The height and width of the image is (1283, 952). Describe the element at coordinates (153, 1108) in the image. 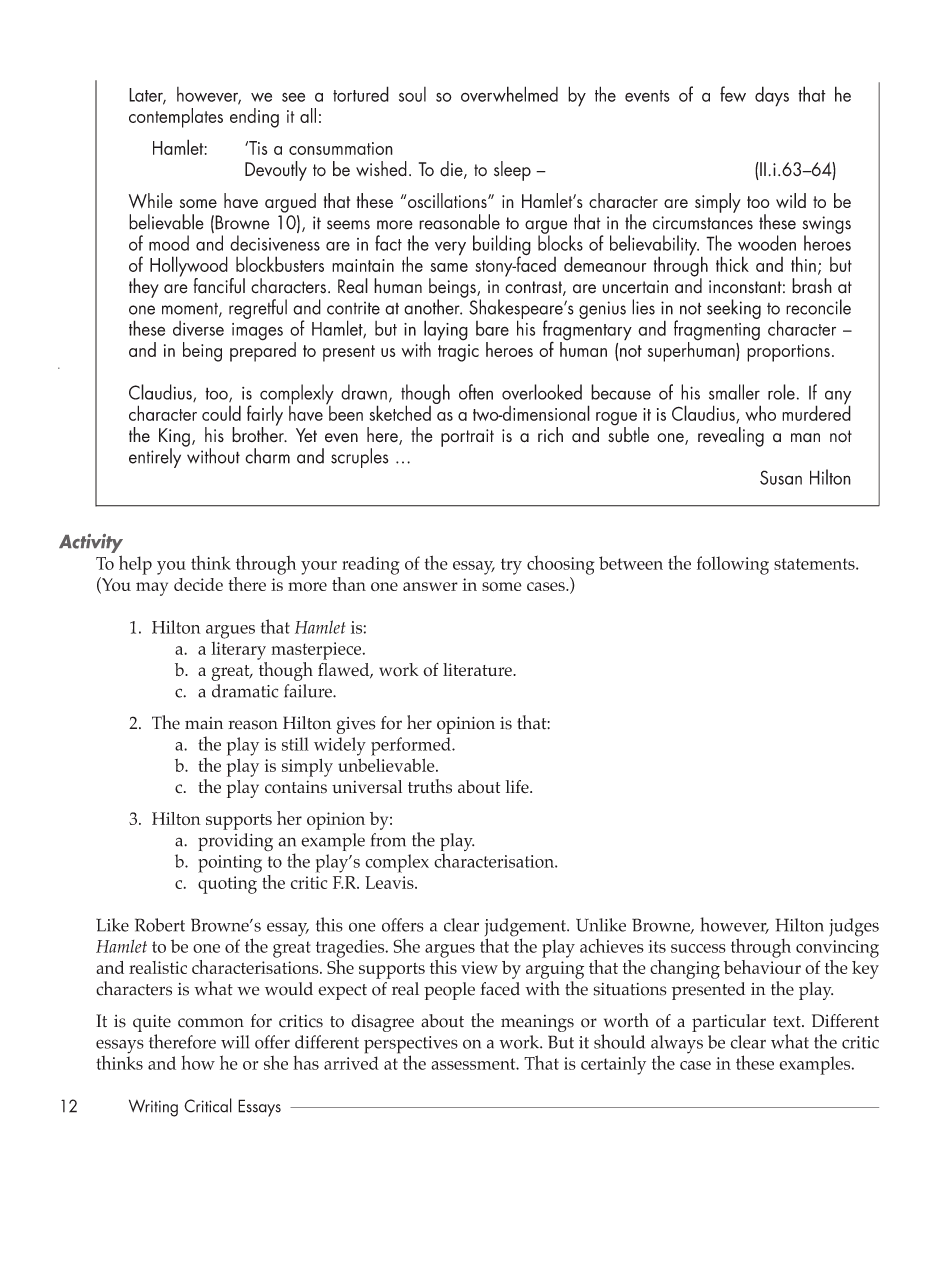

I see `Writing` at that location.
